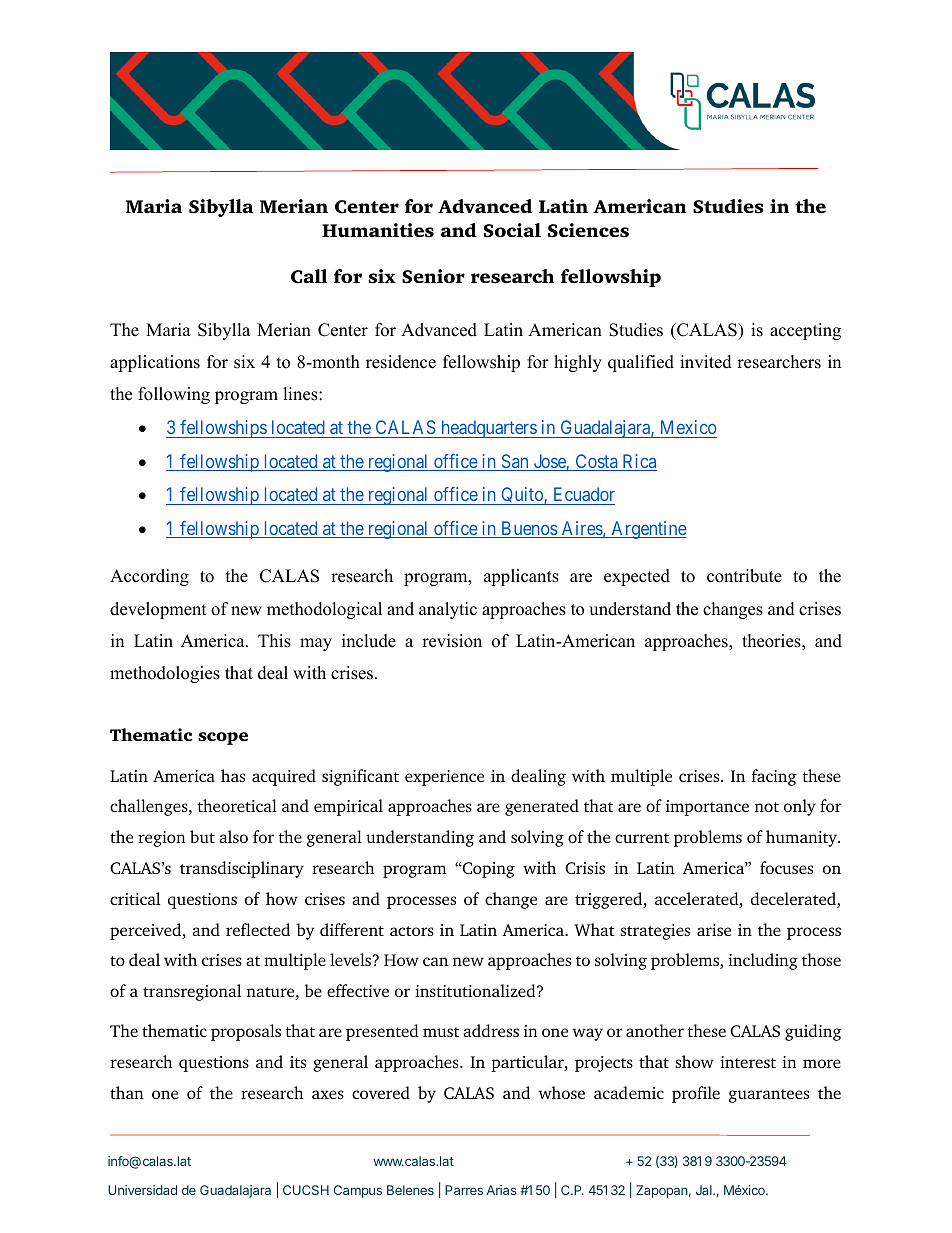 The height and width of the document is (1233, 952). I want to click on following, so click(174, 395).
